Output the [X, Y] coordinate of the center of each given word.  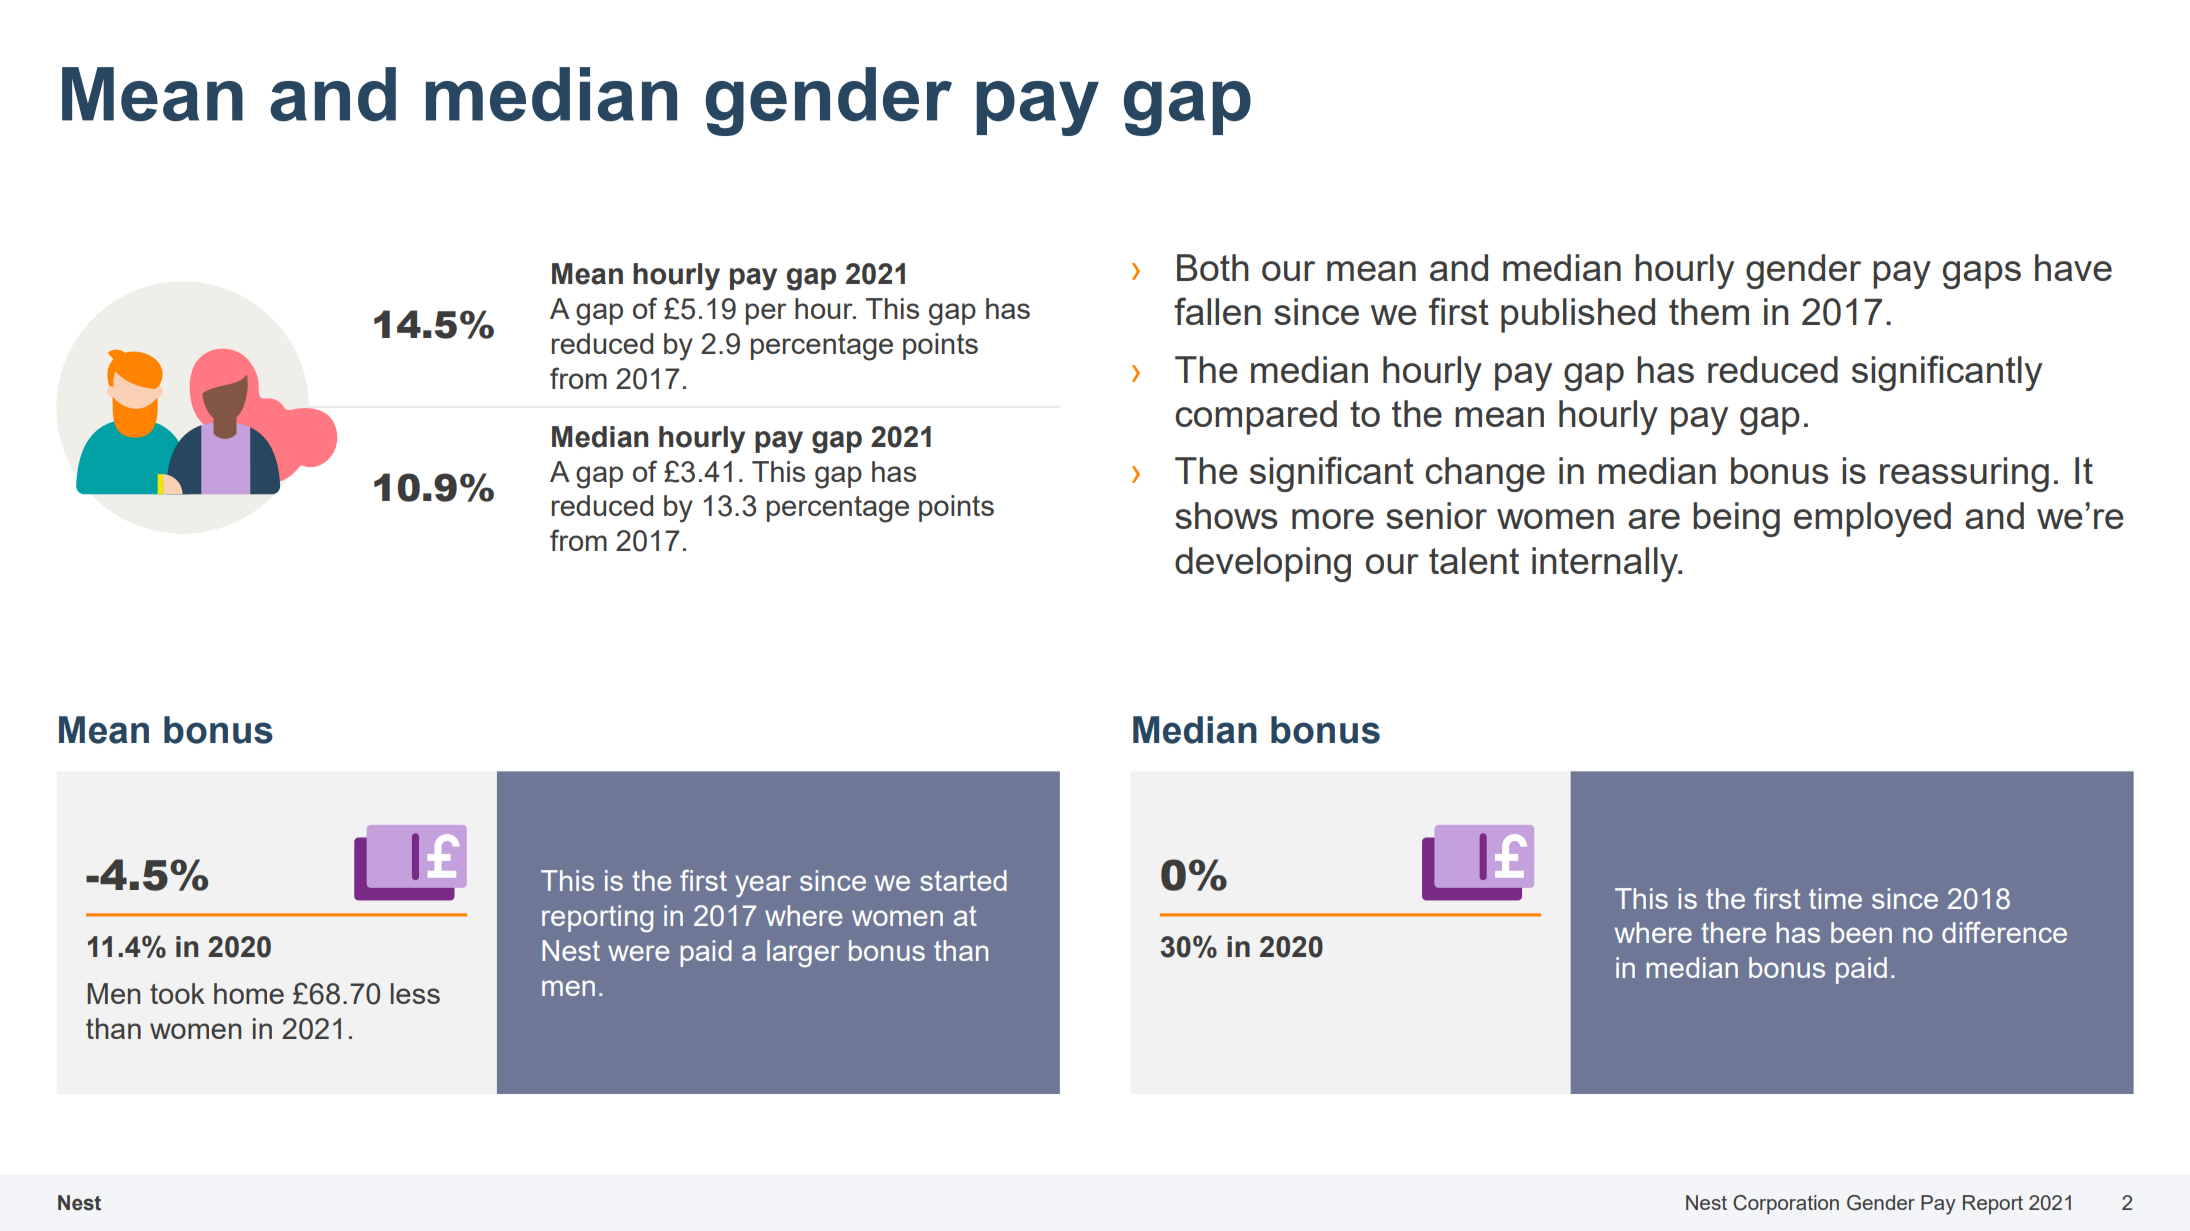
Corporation [1786, 1204]
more [1333, 519]
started [963, 880]
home [249, 993]
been [1861, 932]
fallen [1217, 311]
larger [803, 953]
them [1709, 311]
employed [1872, 519]
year [763, 886]
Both [1213, 267]
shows [1226, 515]
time [1835, 898]
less [415, 993]
